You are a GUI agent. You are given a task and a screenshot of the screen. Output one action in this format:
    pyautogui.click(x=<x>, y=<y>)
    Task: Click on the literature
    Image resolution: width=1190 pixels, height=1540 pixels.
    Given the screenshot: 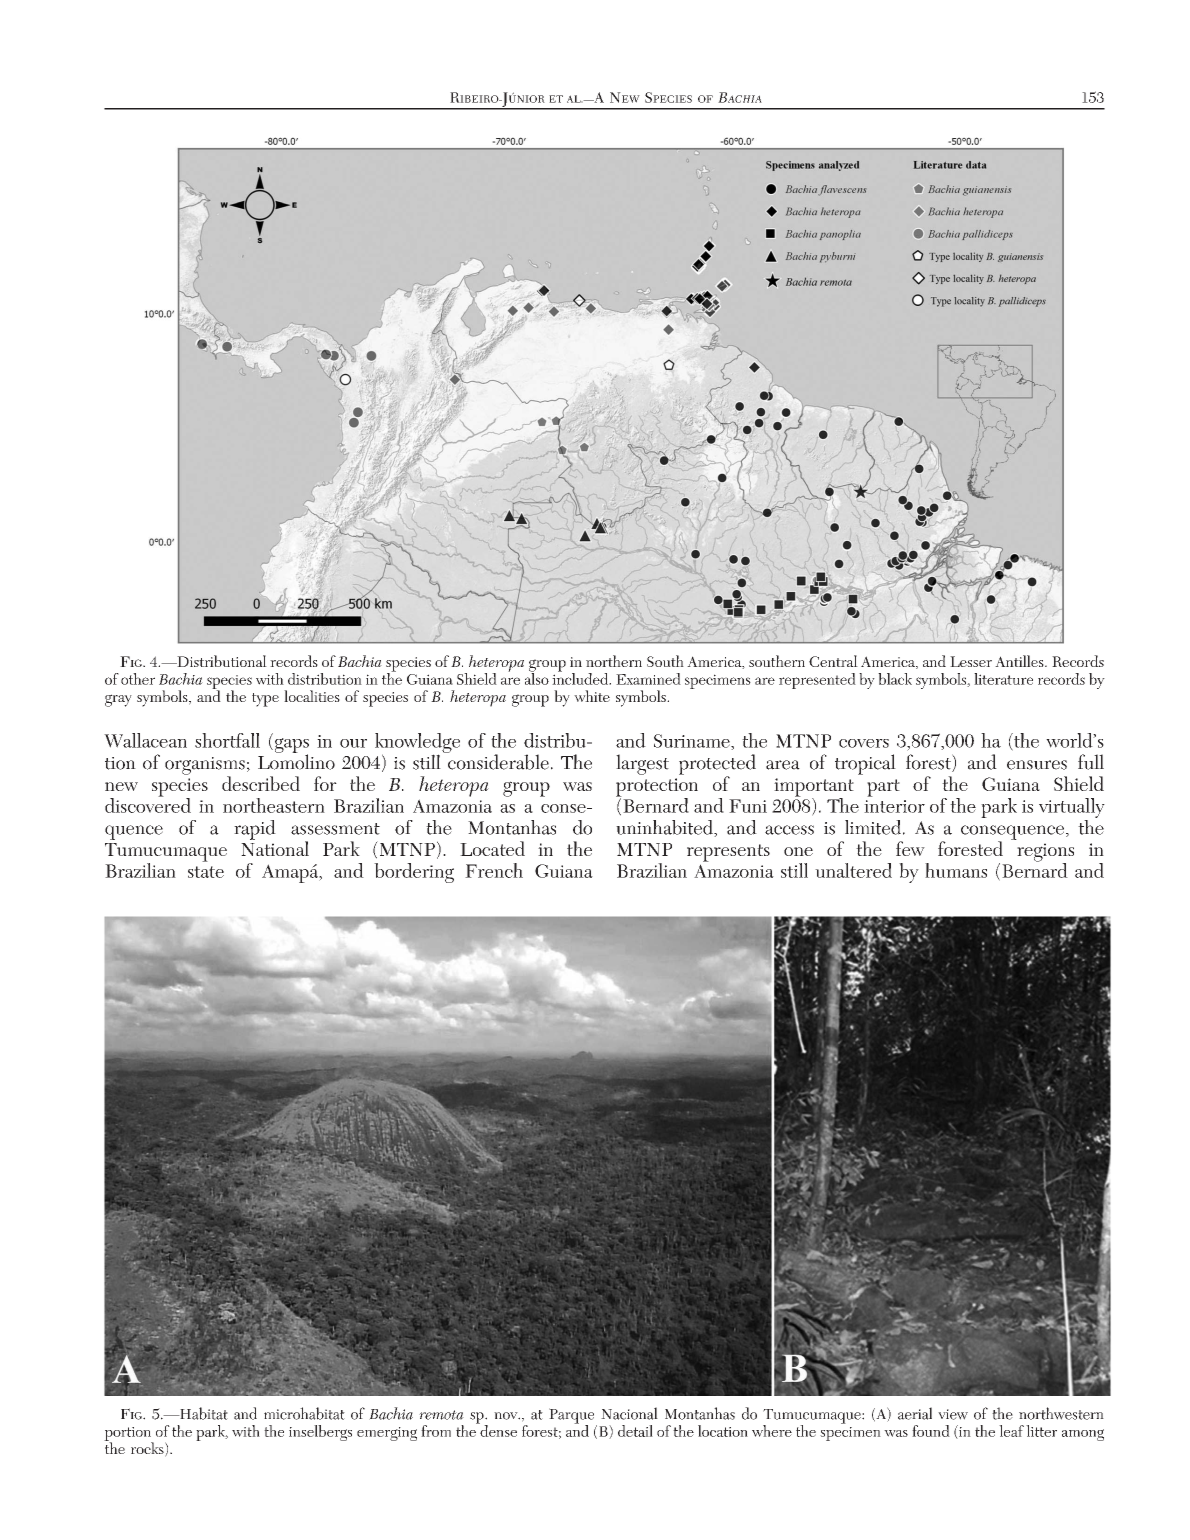 What is the action you would take?
    pyautogui.click(x=1003, y=679)
